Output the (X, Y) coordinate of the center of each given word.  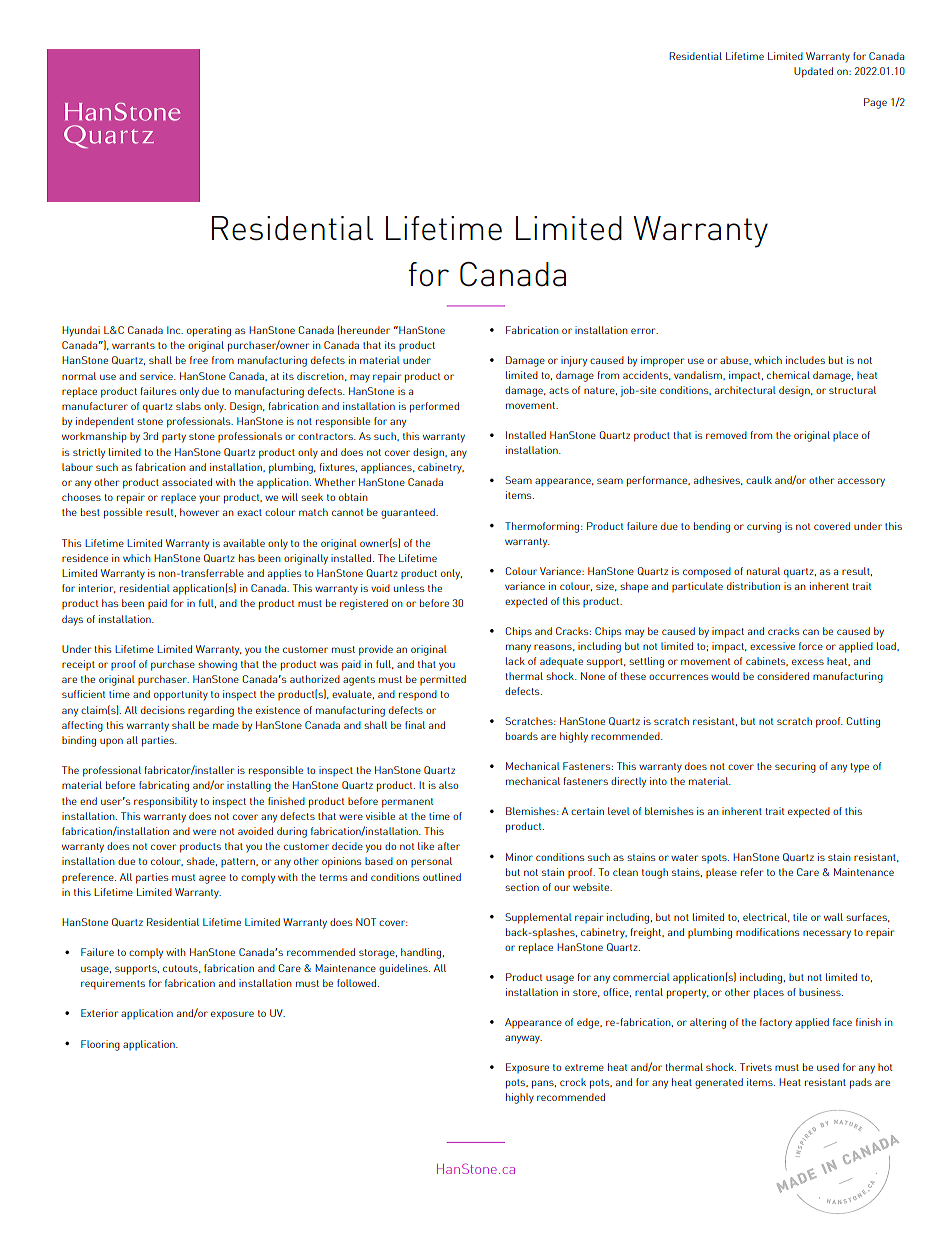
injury (574, 361)
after (449, 846)
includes (805, 360)
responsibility (165, 802)
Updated (813, 72)
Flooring (100, 1045)
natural (763, 571)
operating (209, 331)
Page (875, 103)
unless (409, 588)
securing (795, 767)
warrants (133, 345)
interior (97, 588)
